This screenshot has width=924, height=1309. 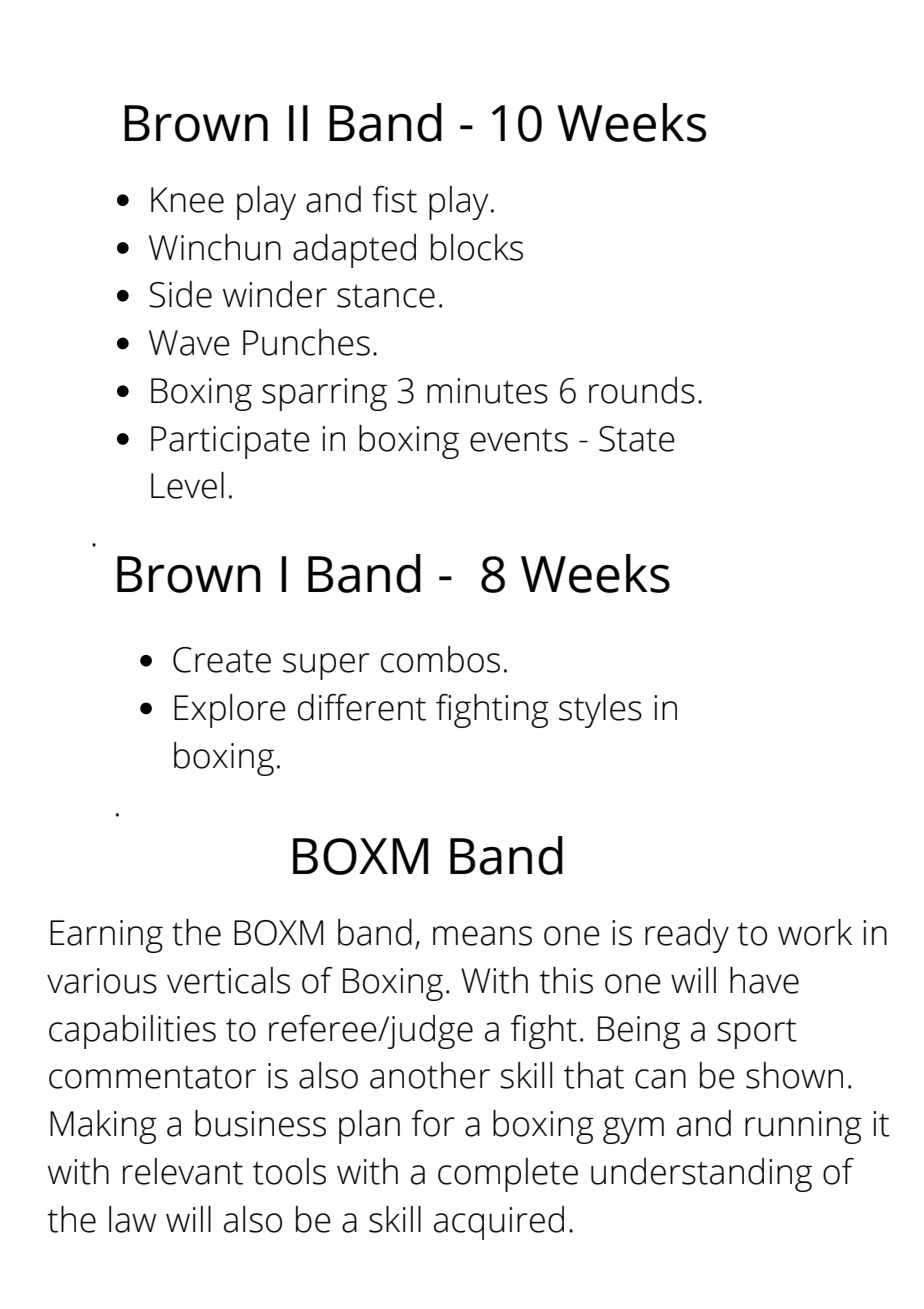 What do you see at coordinates (600, 711) in the screenshot?
I see `styles` at bounding box center [600, 711].
